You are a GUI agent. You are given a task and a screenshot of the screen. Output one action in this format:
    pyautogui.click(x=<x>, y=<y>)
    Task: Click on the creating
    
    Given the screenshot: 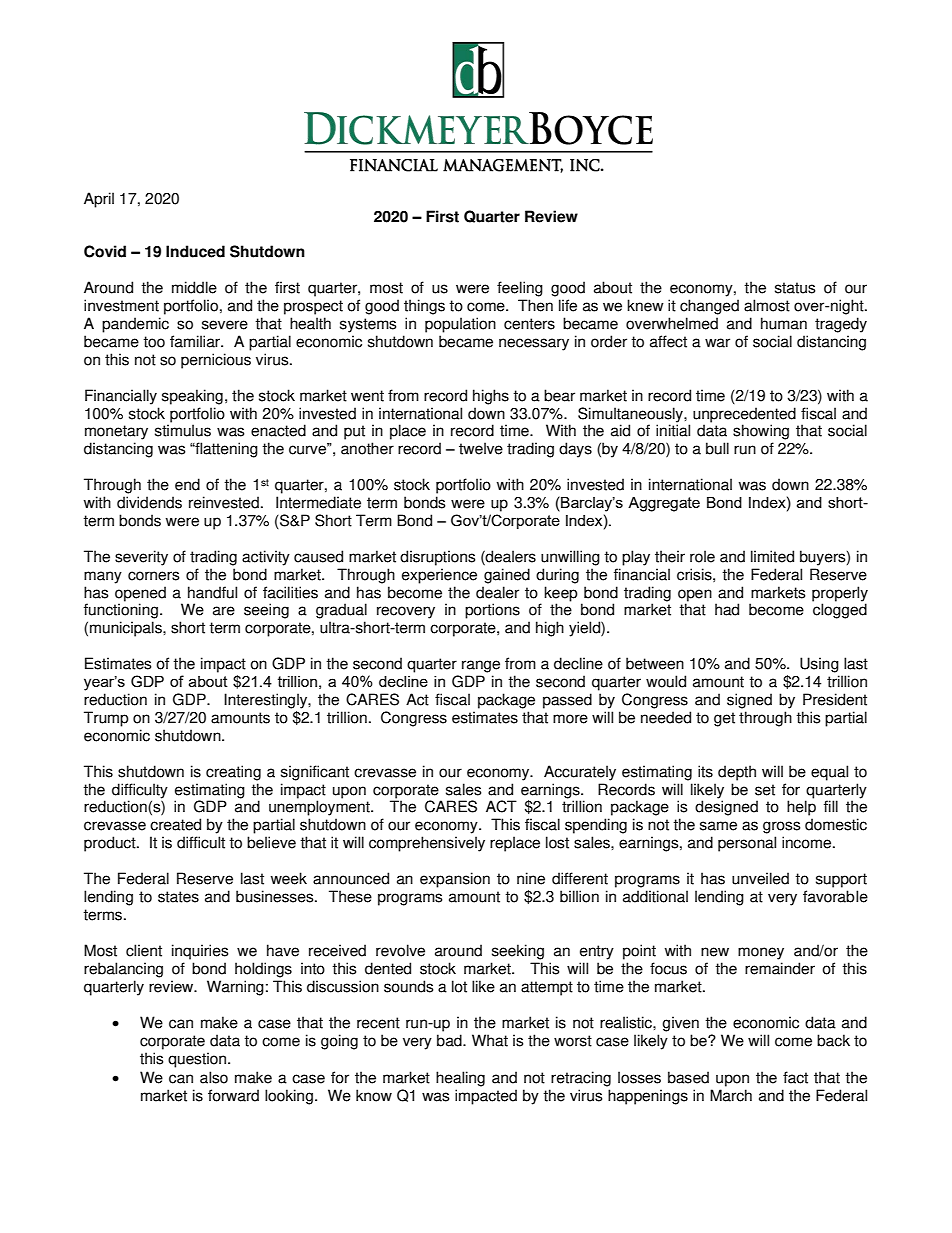 What is the action you would take?
    pyautogui.click(x=233, y=773)
